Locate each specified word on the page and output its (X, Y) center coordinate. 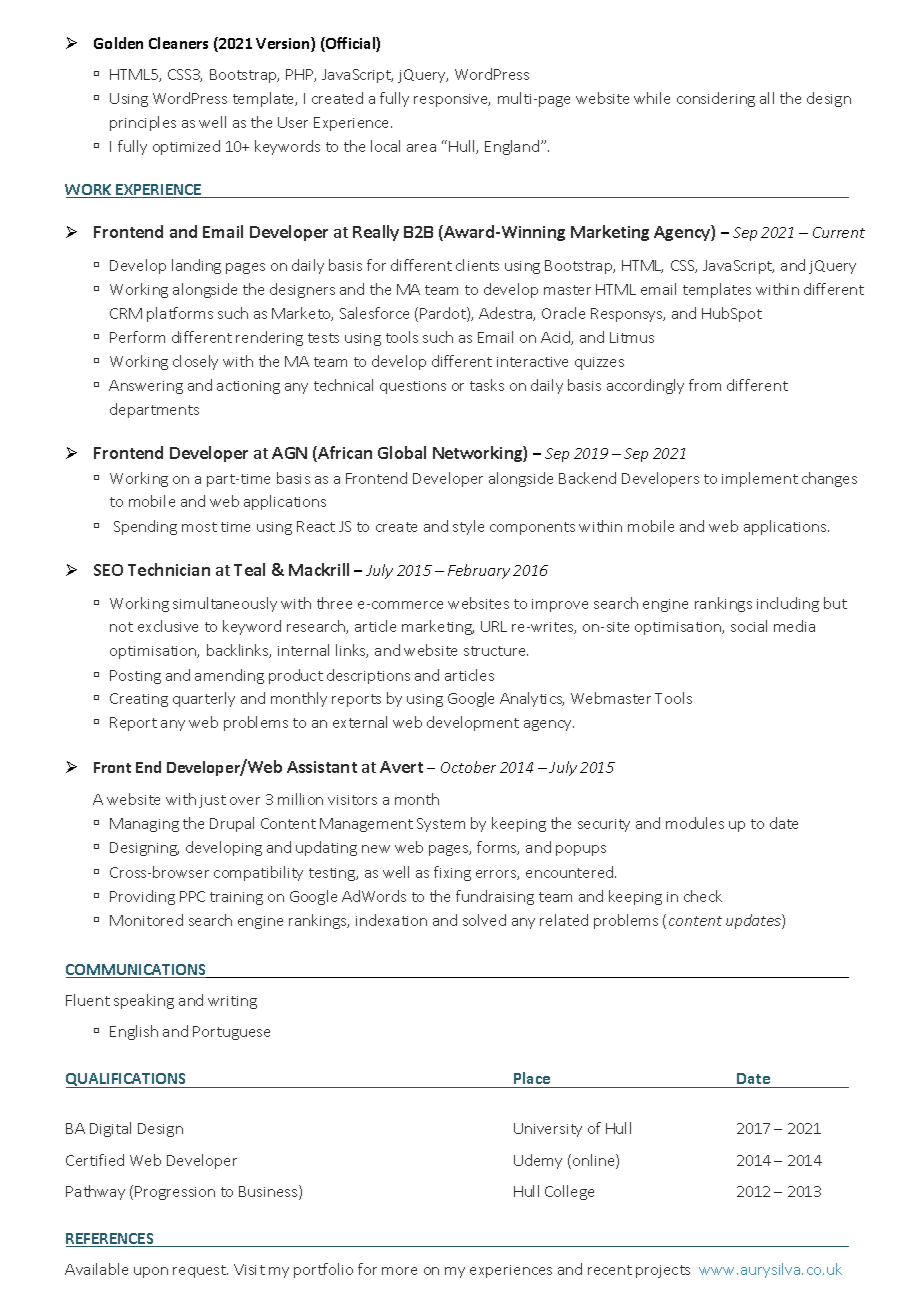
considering (716, 99)
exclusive (168, 626)
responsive (452, 100)
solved (484, 920)
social (749, 626)
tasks (487, 385)
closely (195, 362)
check (703, 896)
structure (496, 651)
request (200, 1271)
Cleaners (178, 43)
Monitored (146, 920)
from (705, 385)
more (399, 1271)
